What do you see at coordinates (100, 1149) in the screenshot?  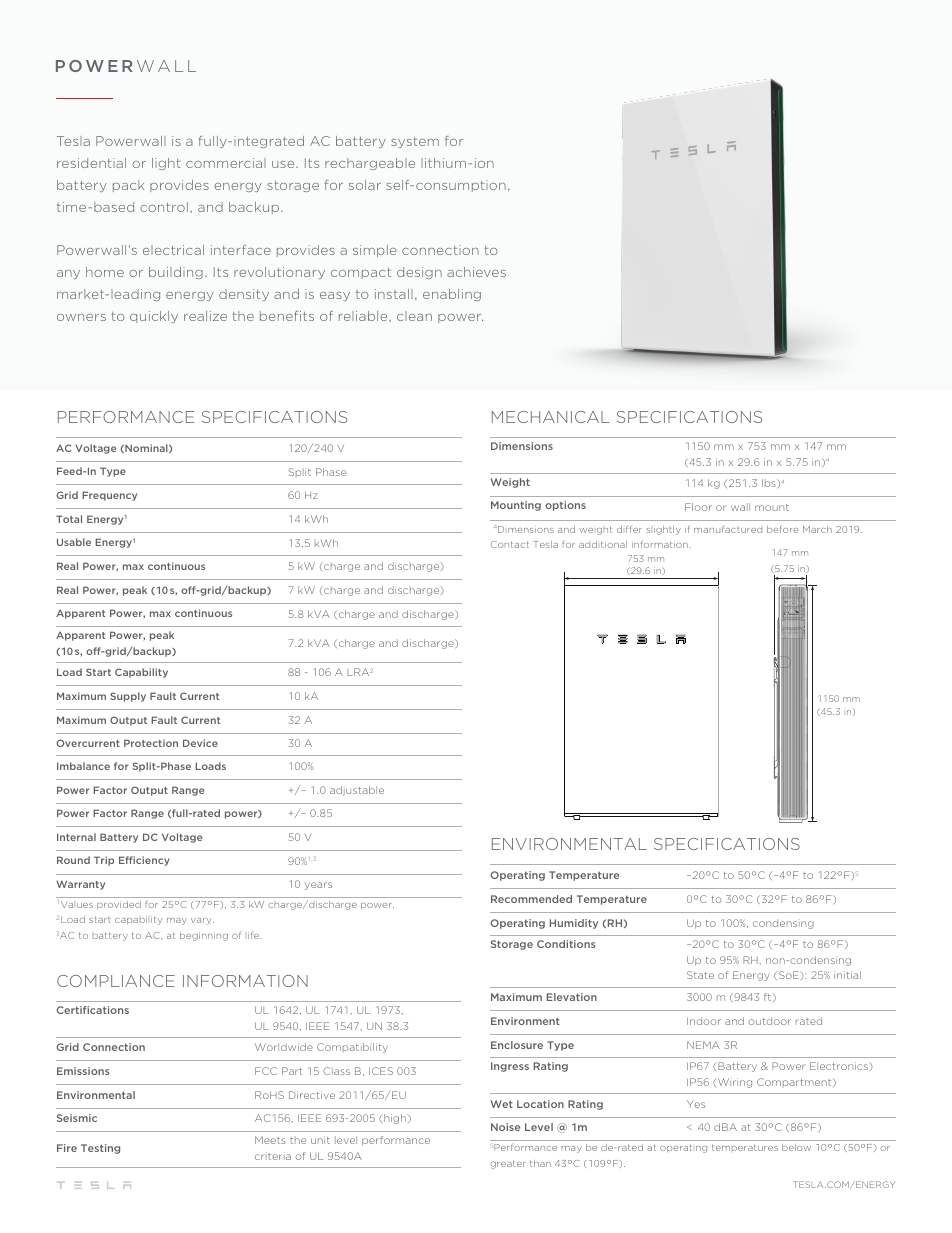 I see `Testing` at bounding box center [100, 1149].
